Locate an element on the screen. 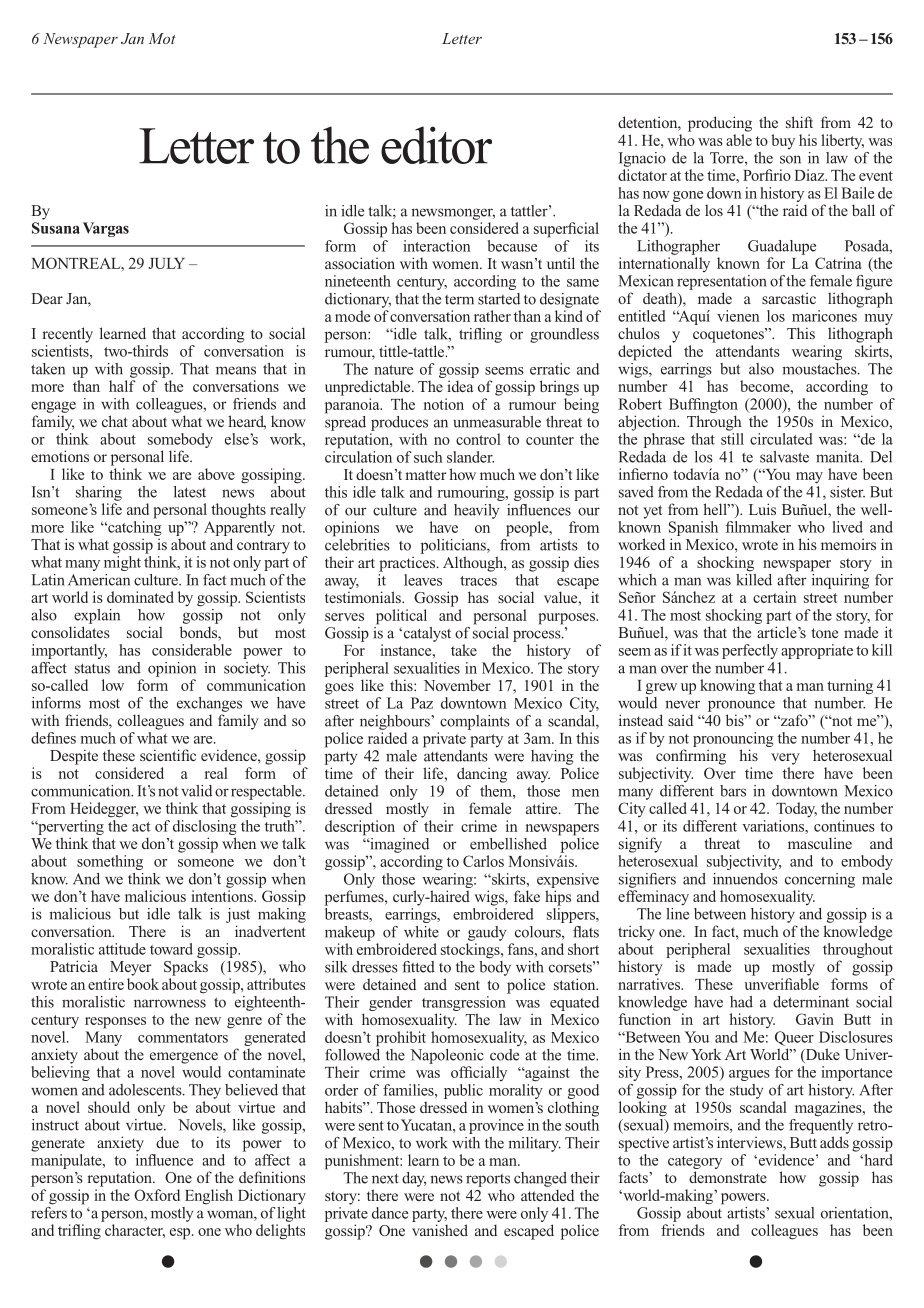 The height and width of the screenshot is (1308, 924). perfectly is located at coordinates (750, 651).
